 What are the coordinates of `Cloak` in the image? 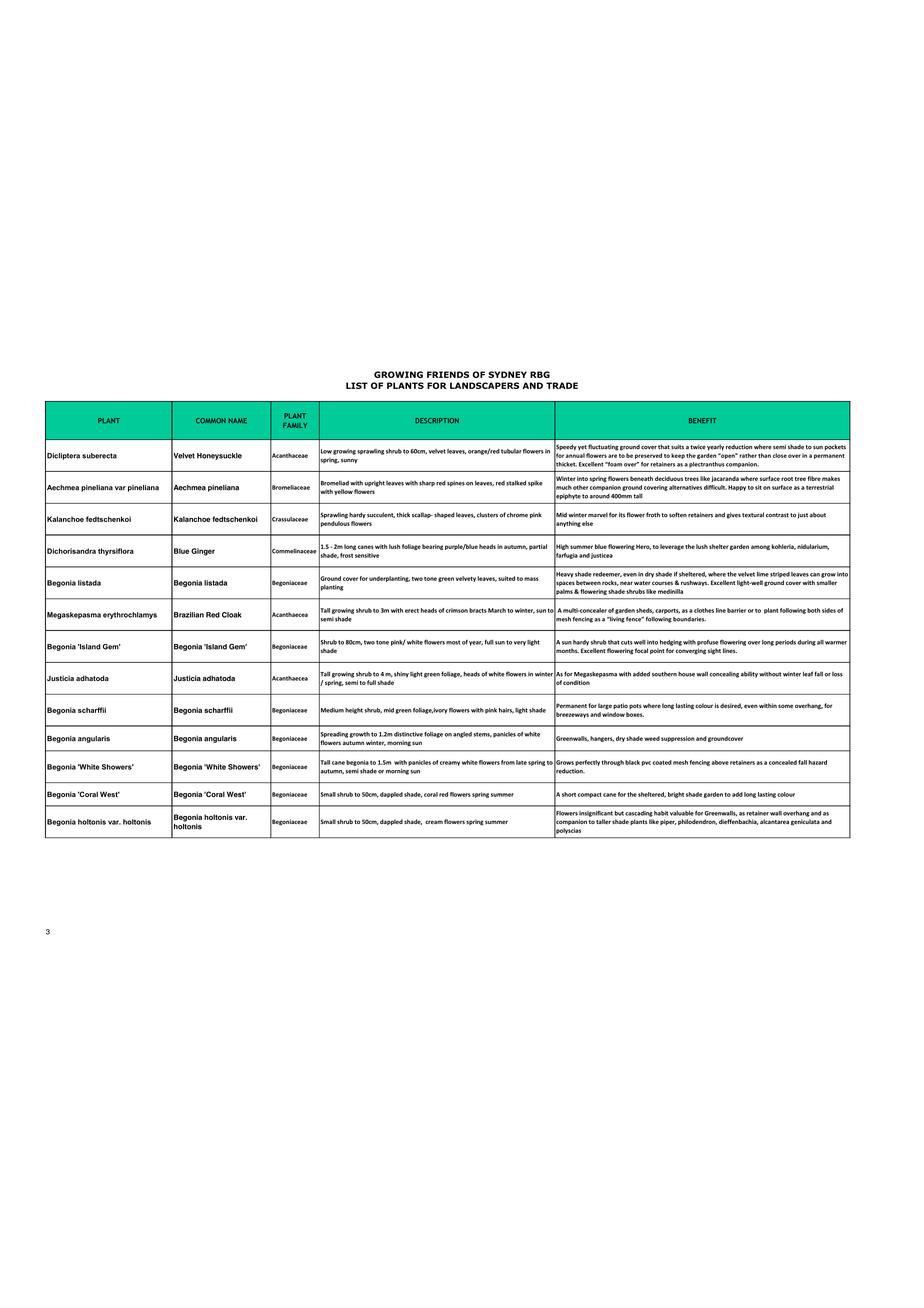 It's located at (231, 615).
